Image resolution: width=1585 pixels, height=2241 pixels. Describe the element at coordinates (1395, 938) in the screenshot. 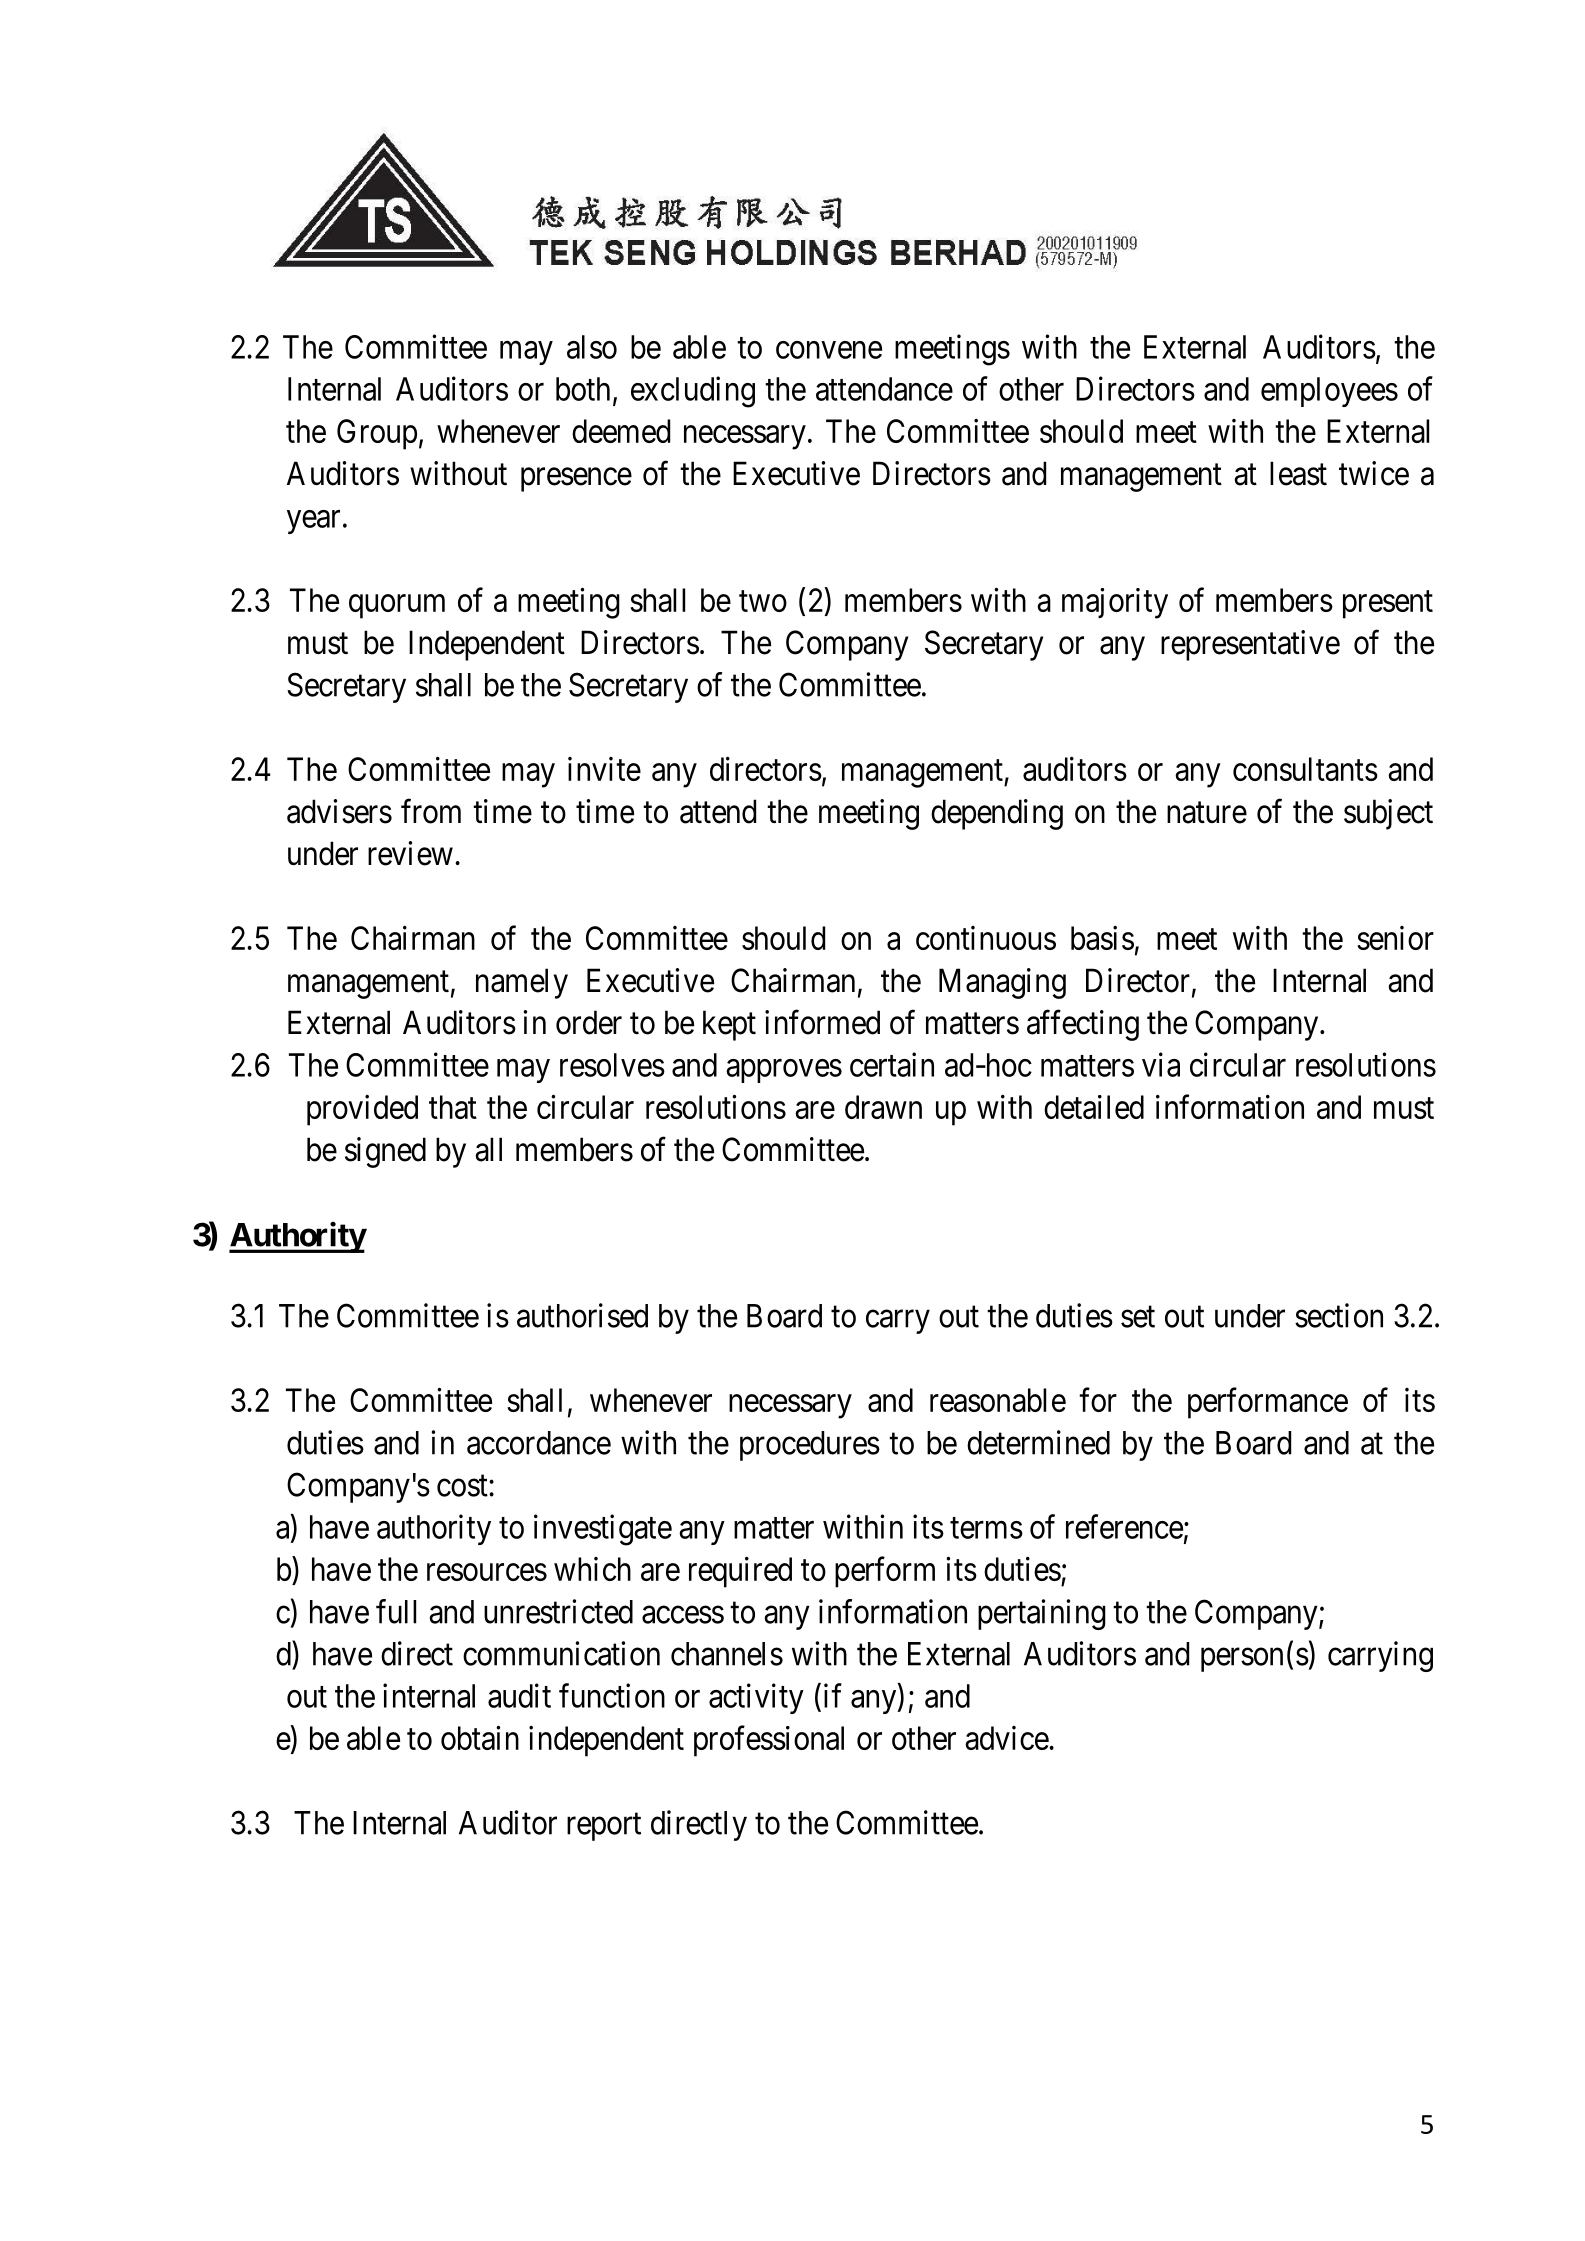

I see `senior` at that location.
